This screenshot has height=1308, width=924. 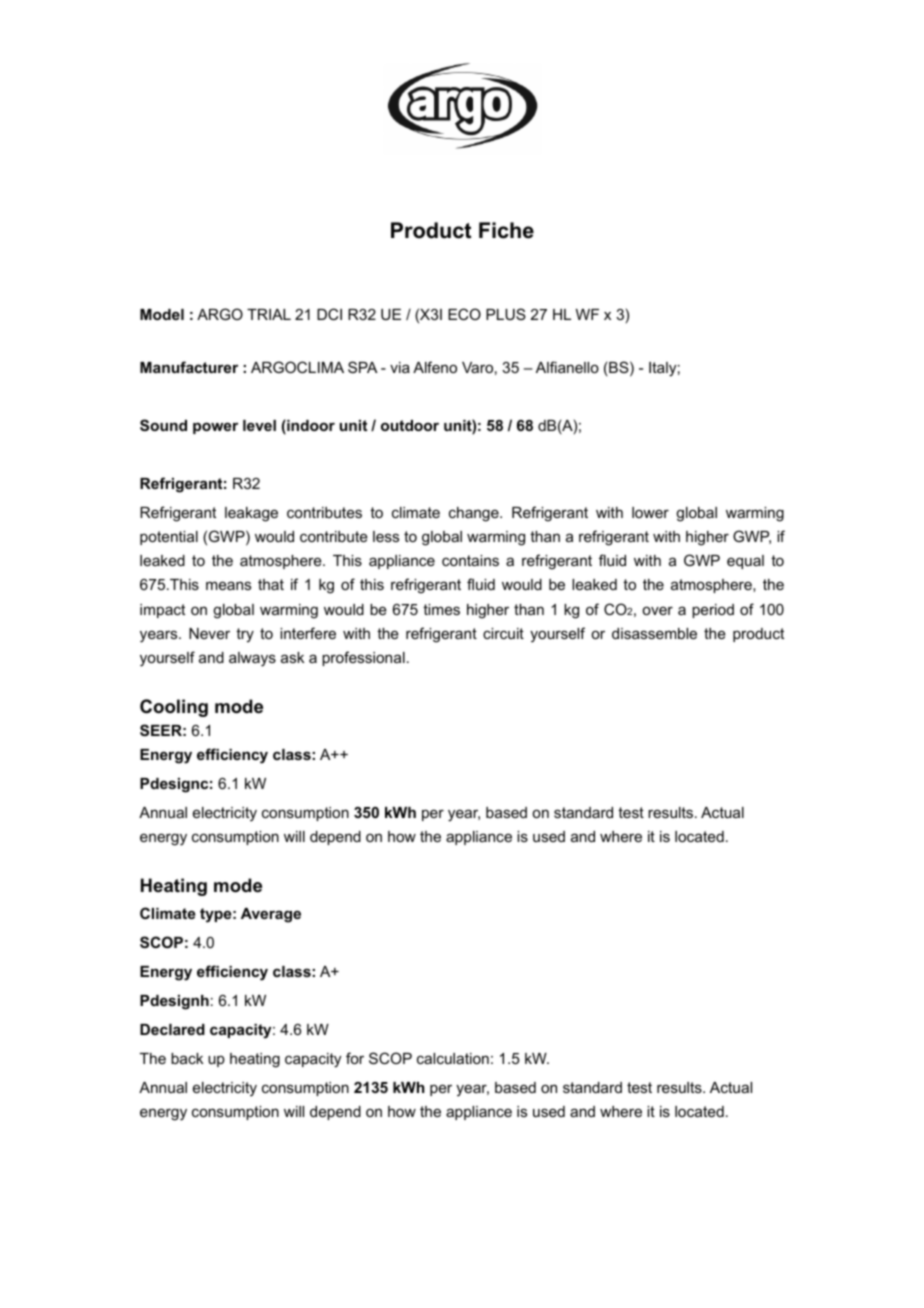 I want to click on back, so click(x=187, y=1058).
